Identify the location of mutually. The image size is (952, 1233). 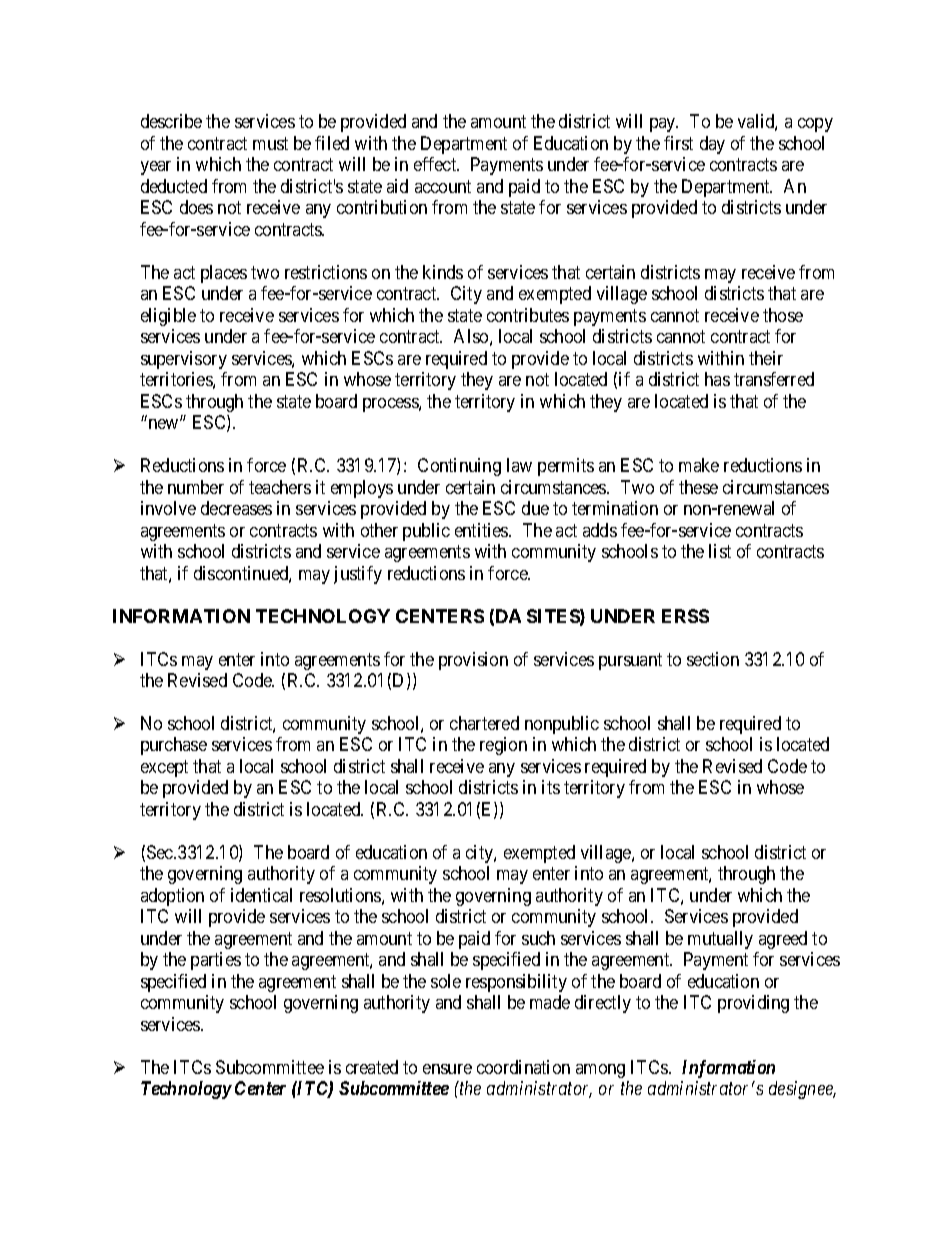
(720, 940).
